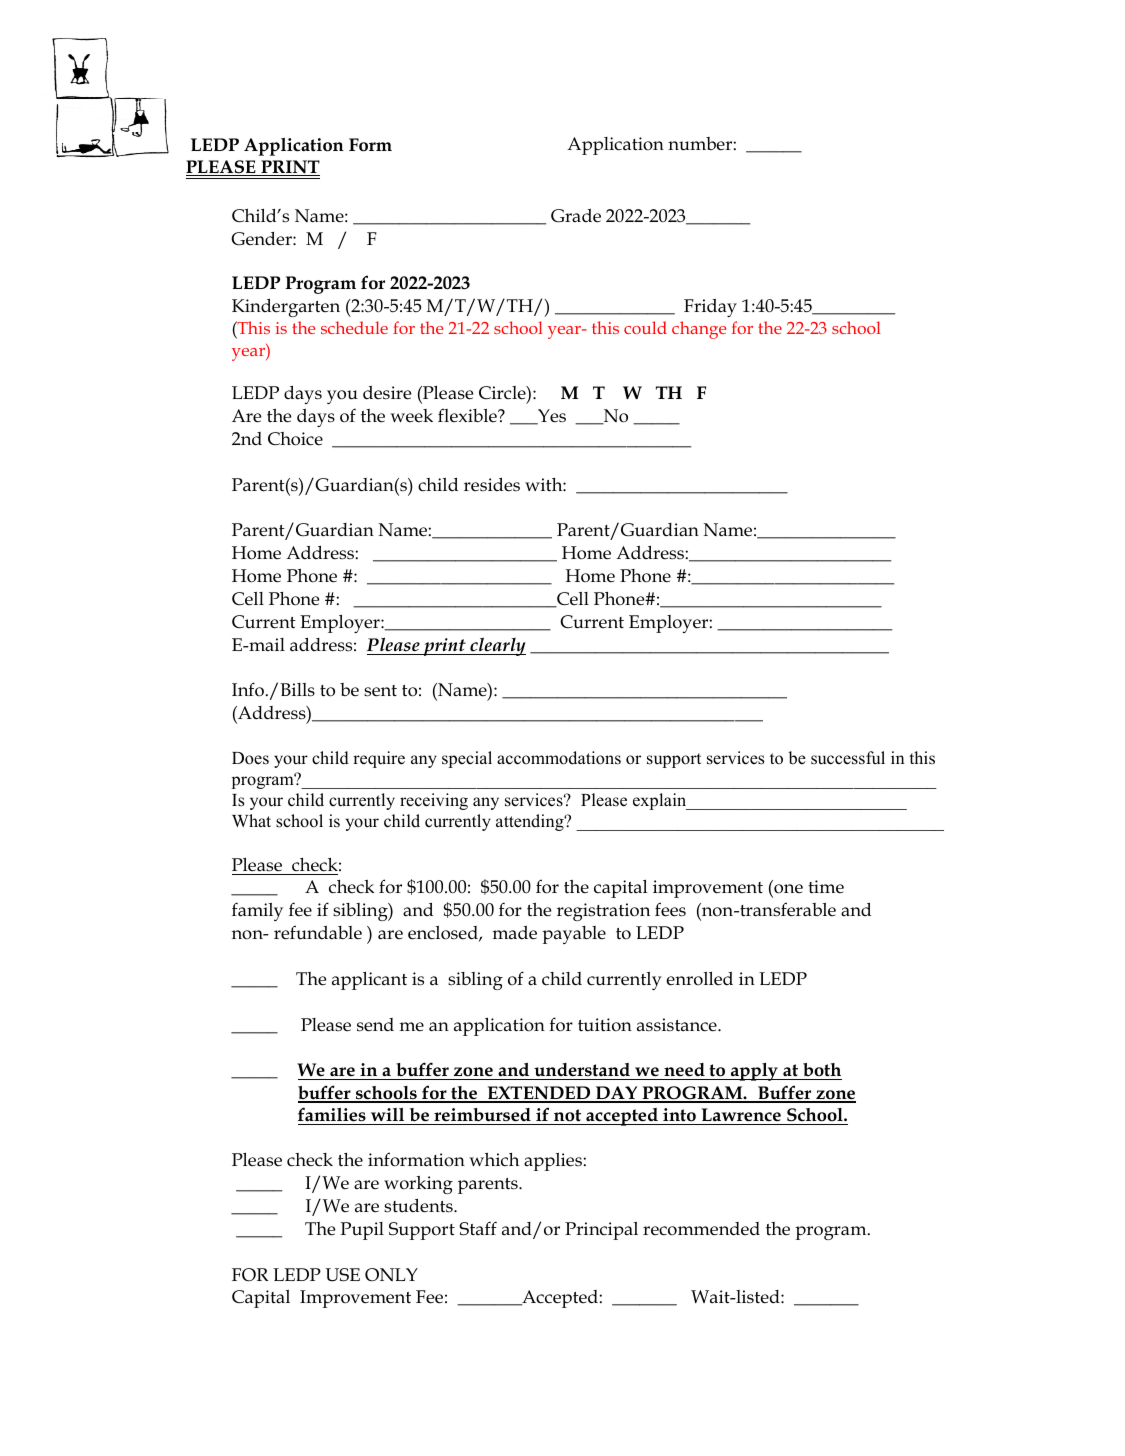 The width and height of the screenshot is (1125, 1456). What do you see at coordinates (342, 1275) in the screenshot?
I see `USE` at bounding box center [342, 1275].
